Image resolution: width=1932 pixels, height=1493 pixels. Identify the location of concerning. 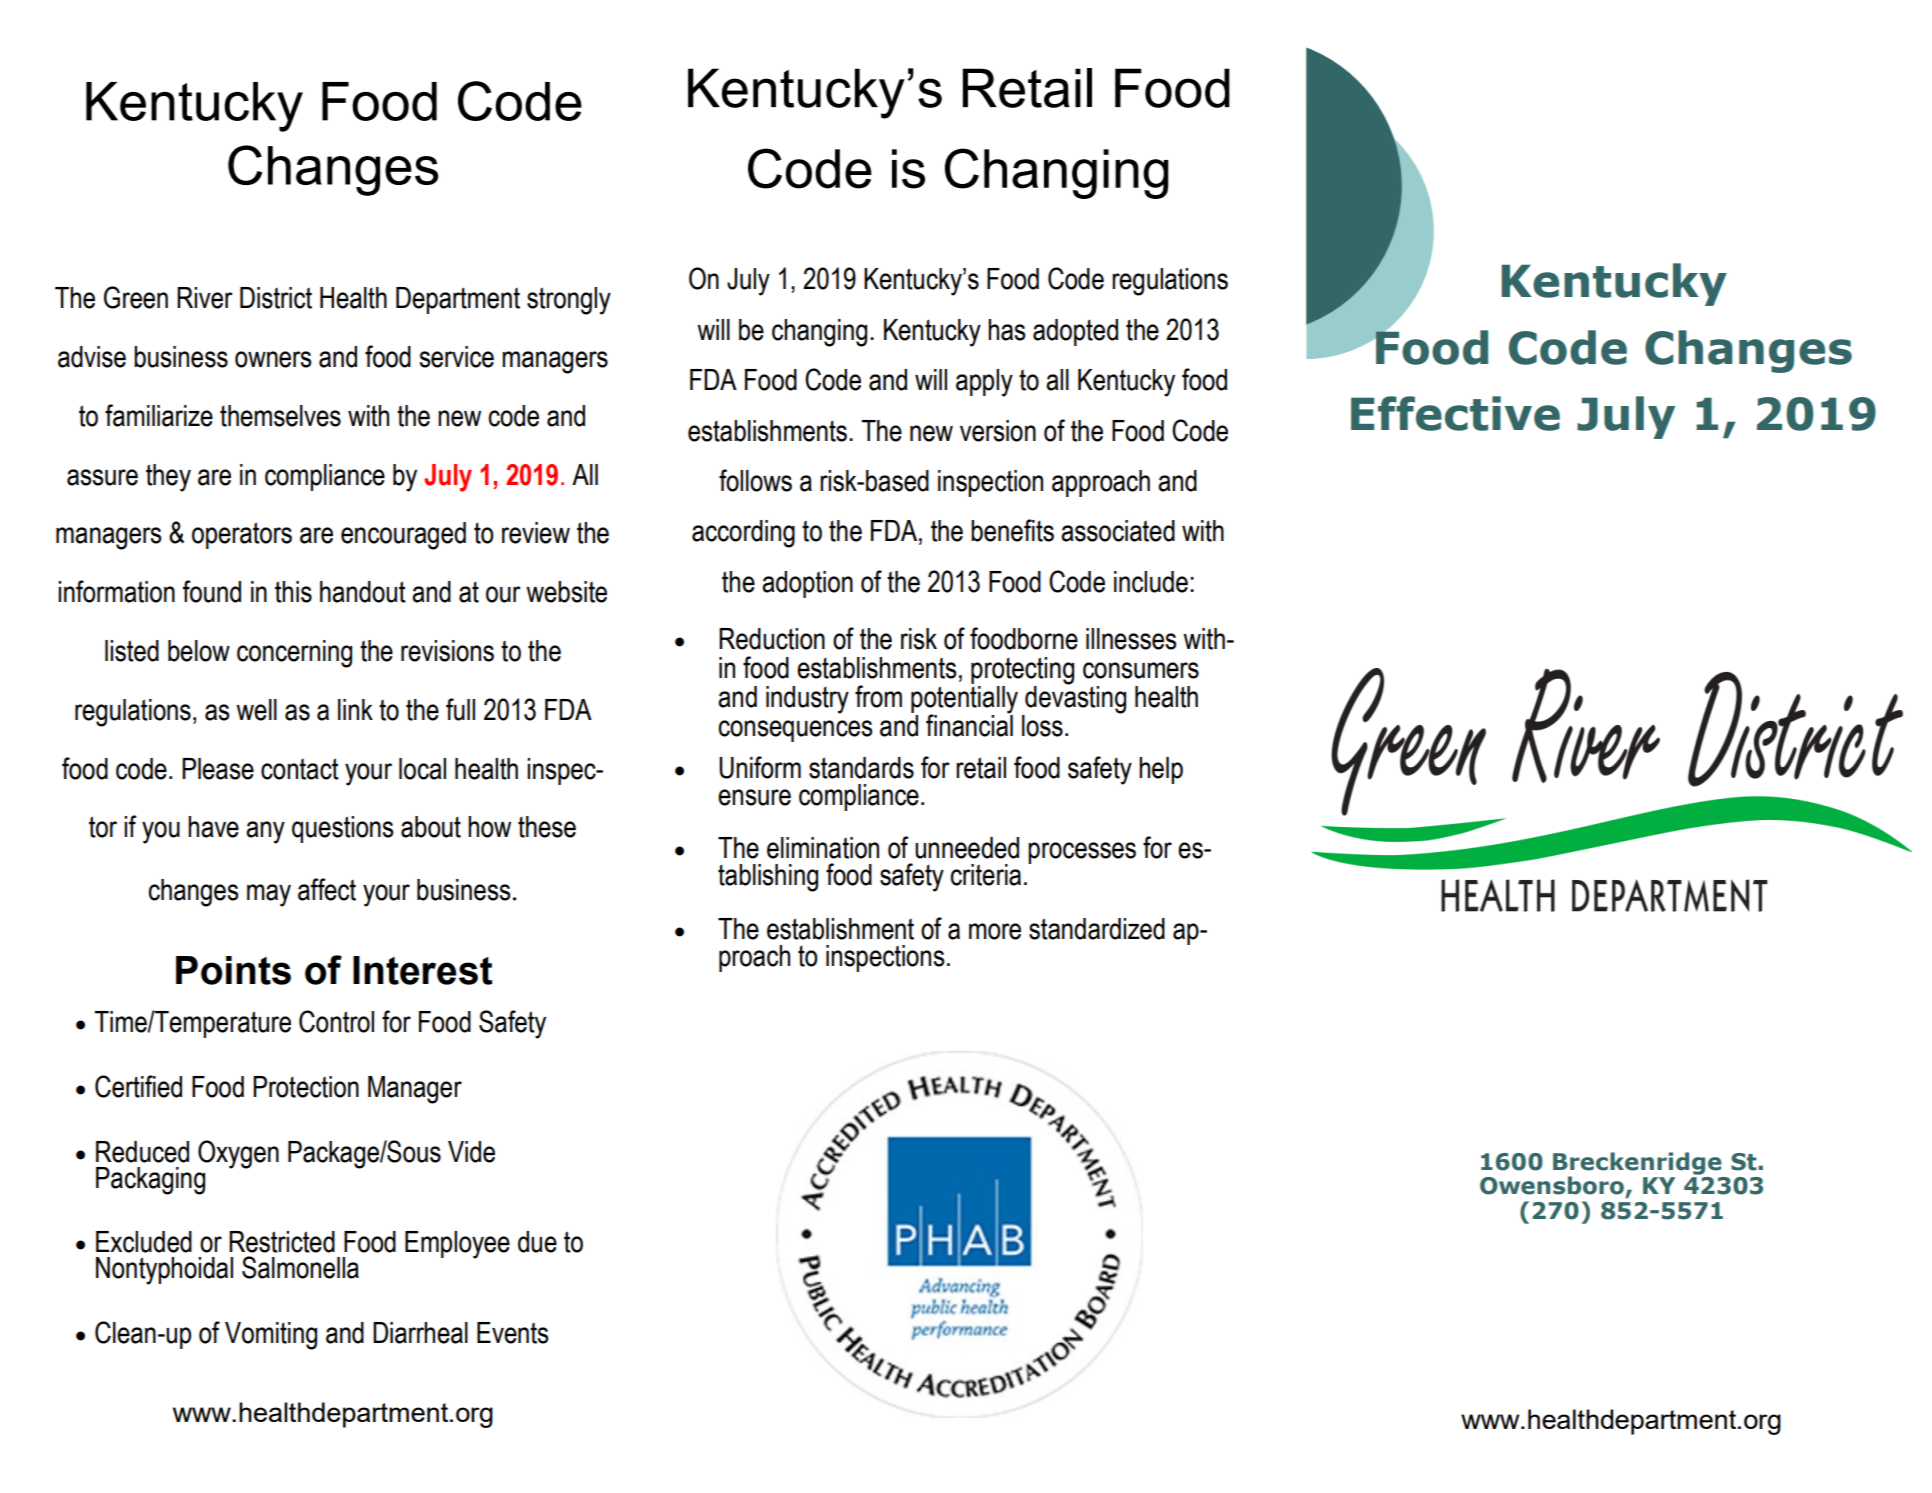
(294, 654).
